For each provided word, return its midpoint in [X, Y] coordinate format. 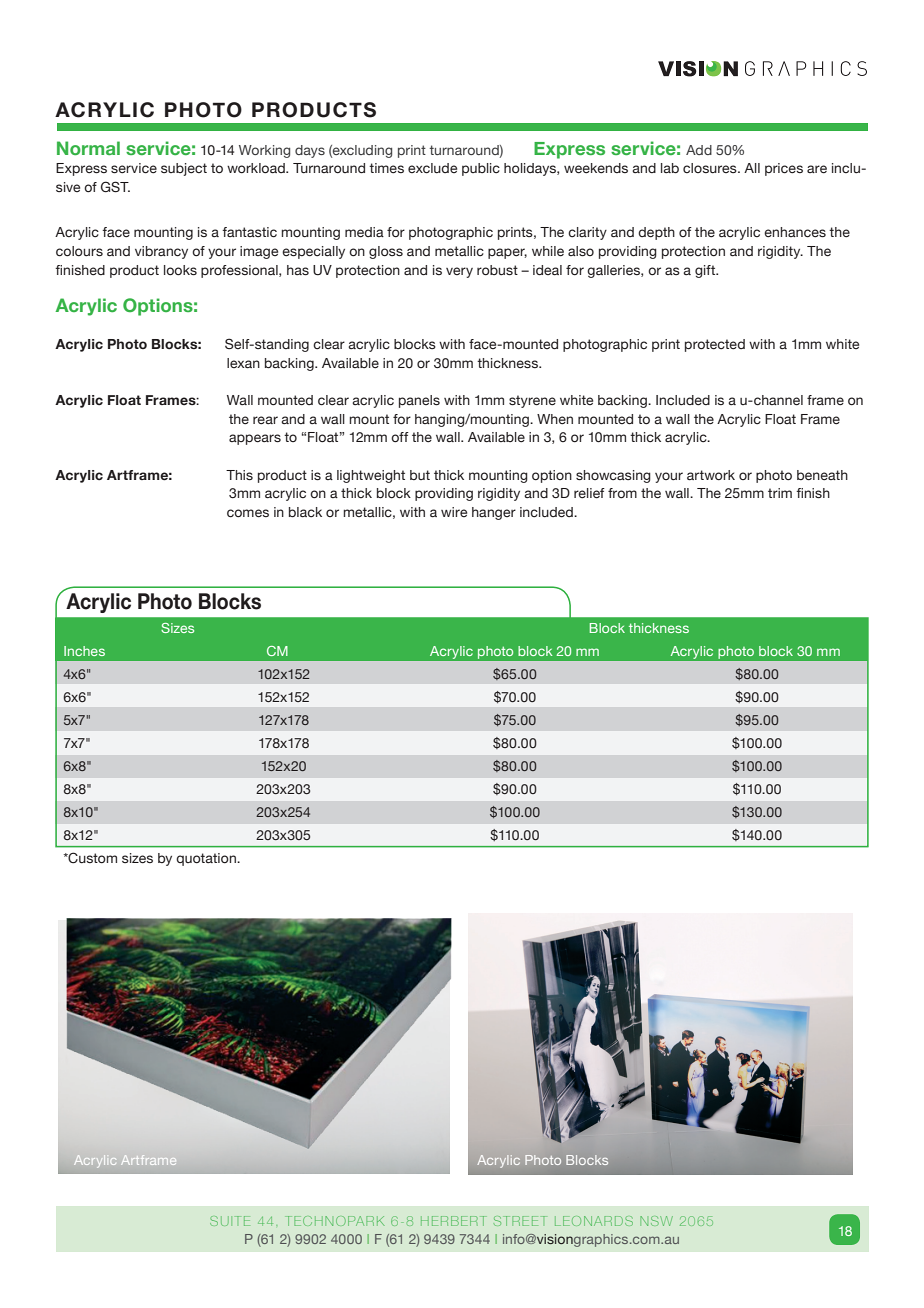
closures [711, 168]
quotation [207, 859]
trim [780, 493]
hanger [494, 513]
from [622, 493]
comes [248, 513]
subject [184, 169]
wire [454, 512]
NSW [656, 1221]
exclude [432, 168]
